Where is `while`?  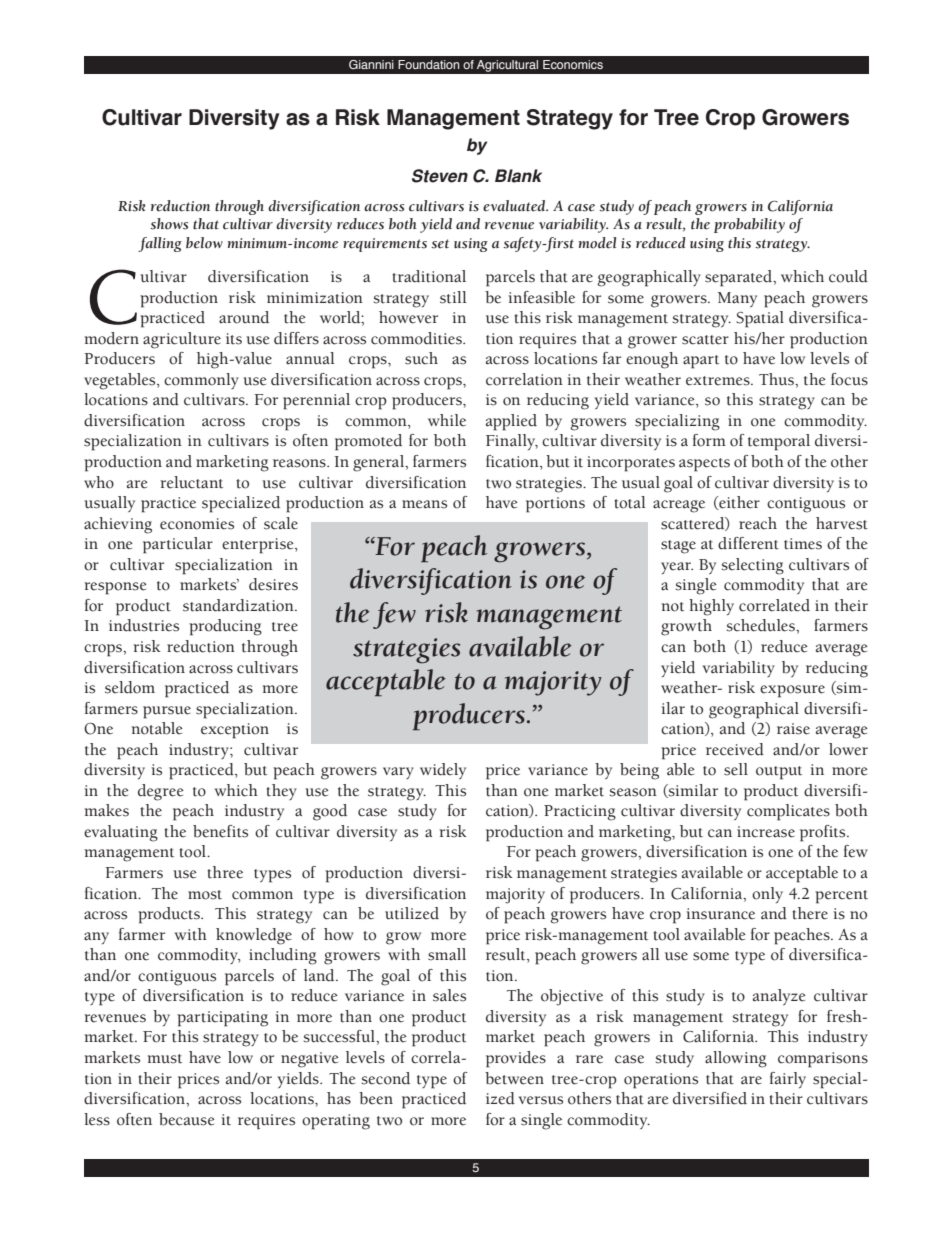
while is located at coordinates (447, 420).
